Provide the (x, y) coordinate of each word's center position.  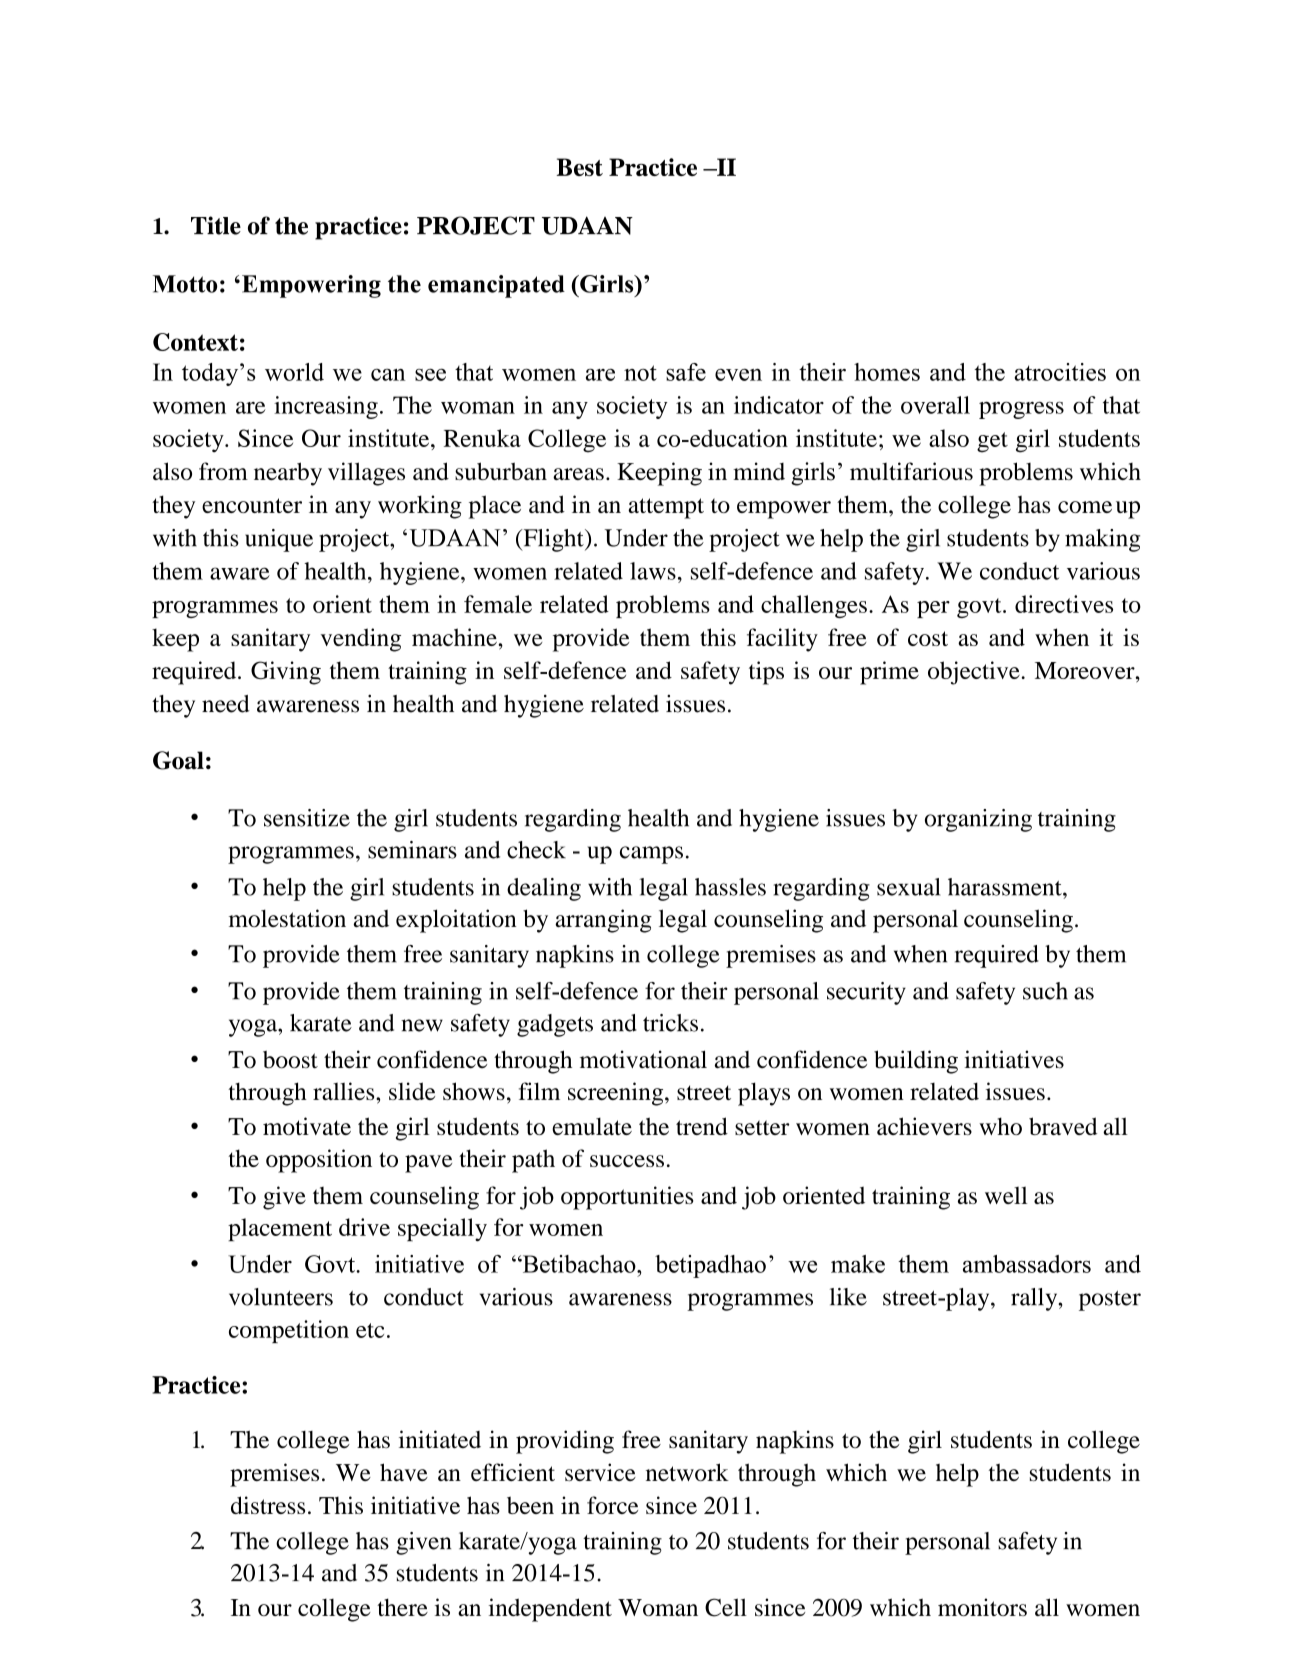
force (612, 1505)
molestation (287, 918)
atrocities (1060, 372)
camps (651, 855)
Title (216, 225)
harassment (1006, 887)
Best (579, 167)
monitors (982, 1607)
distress (268, 1505)
